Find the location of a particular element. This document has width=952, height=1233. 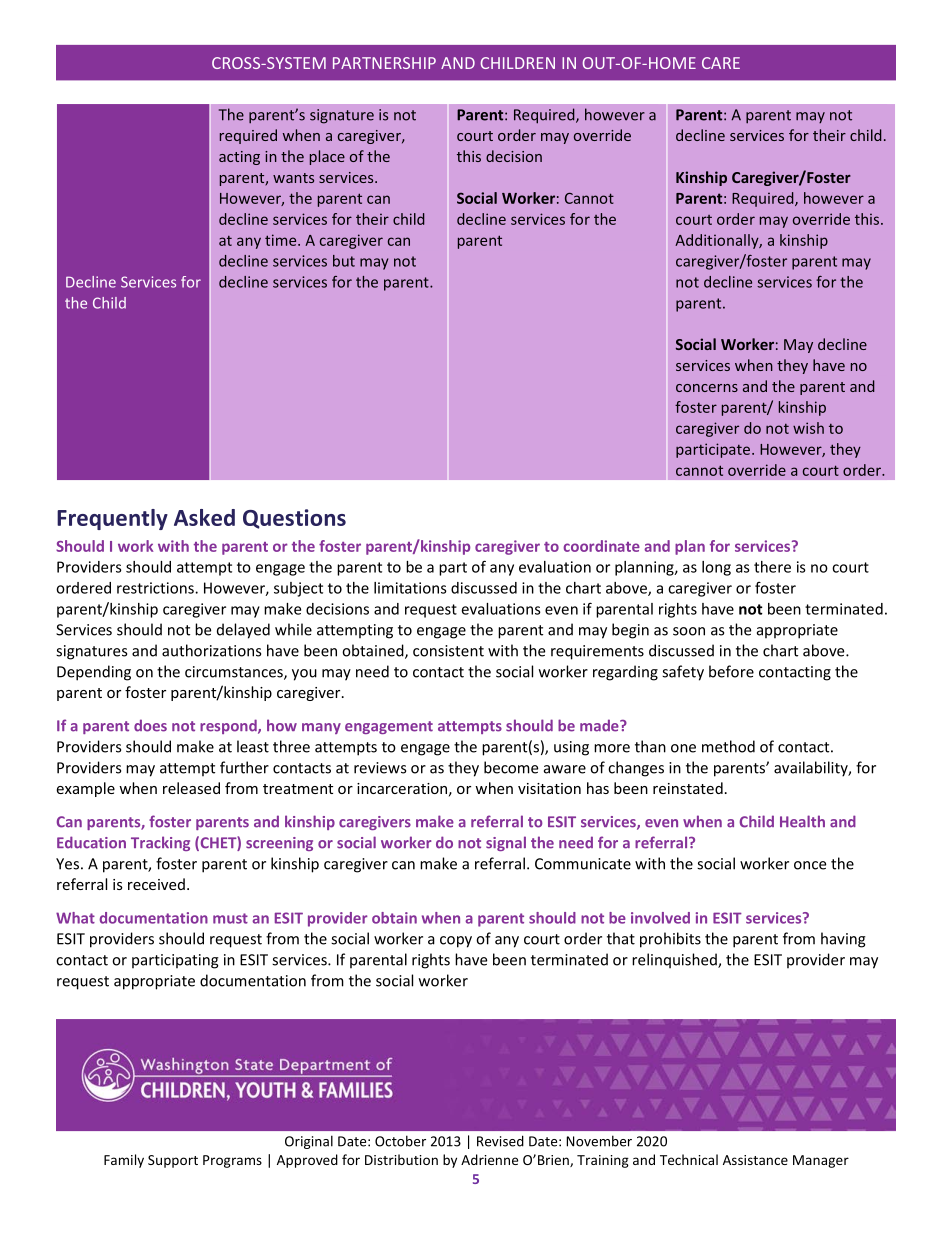

Asked is located at coordinates (204, 517).
